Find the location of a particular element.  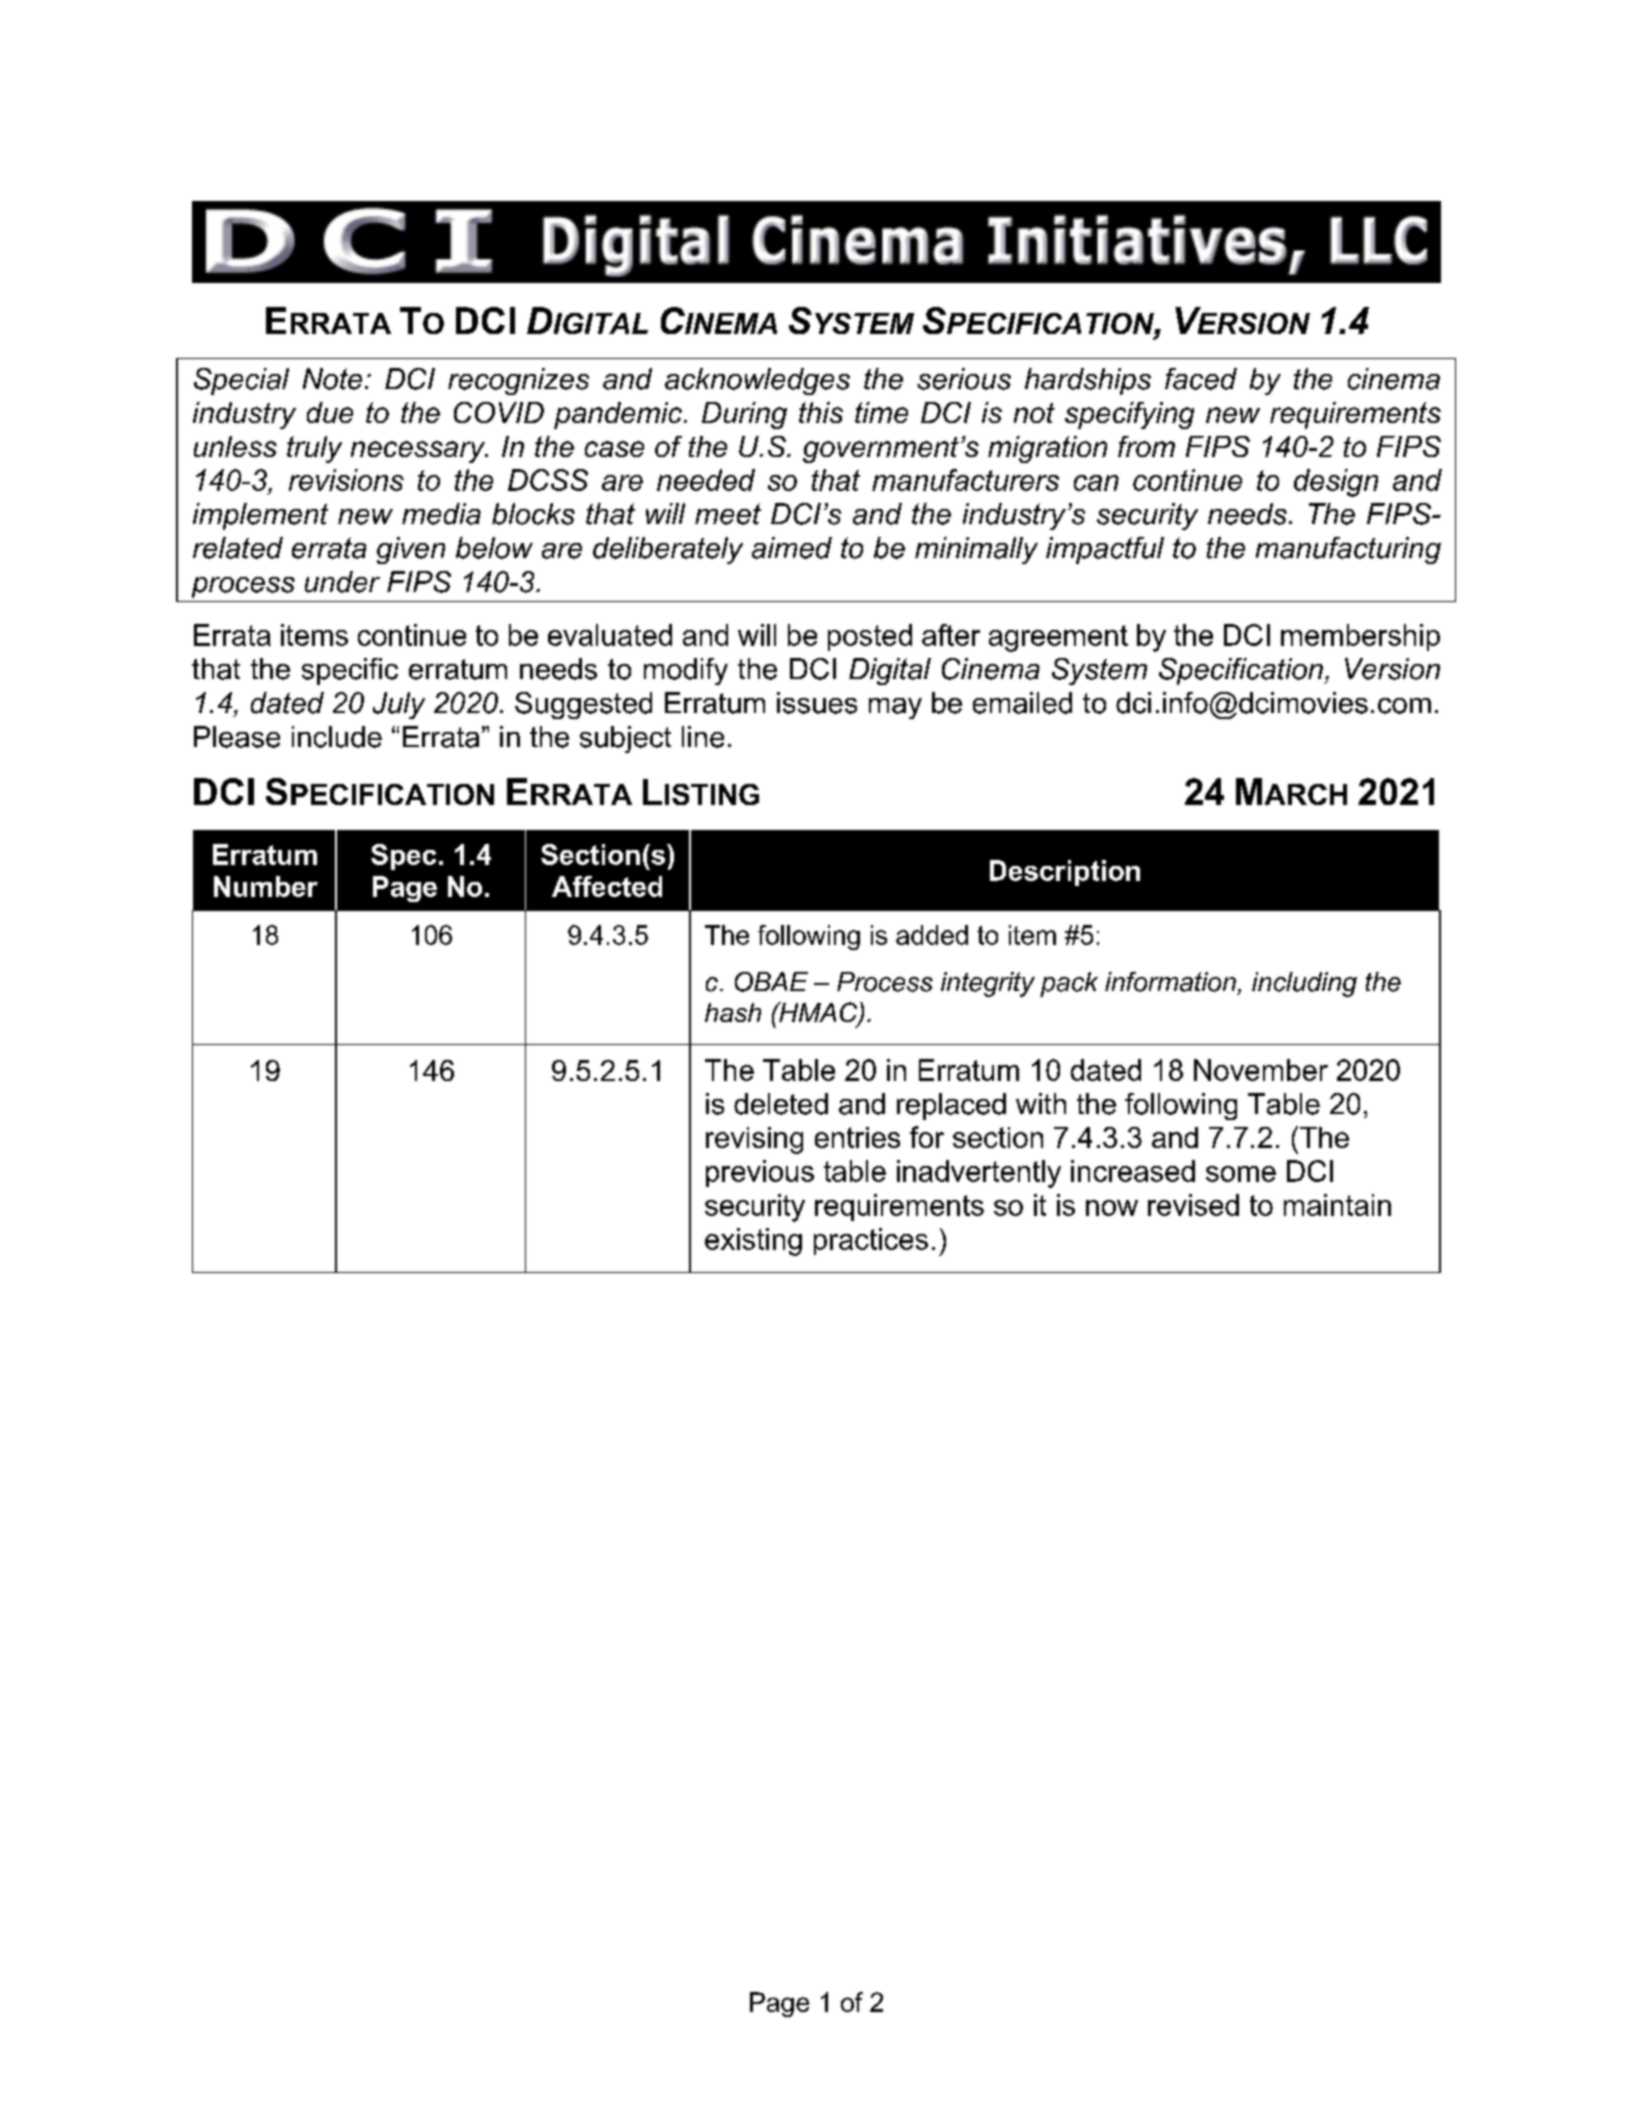

include is located at coordinates (337, 737).
